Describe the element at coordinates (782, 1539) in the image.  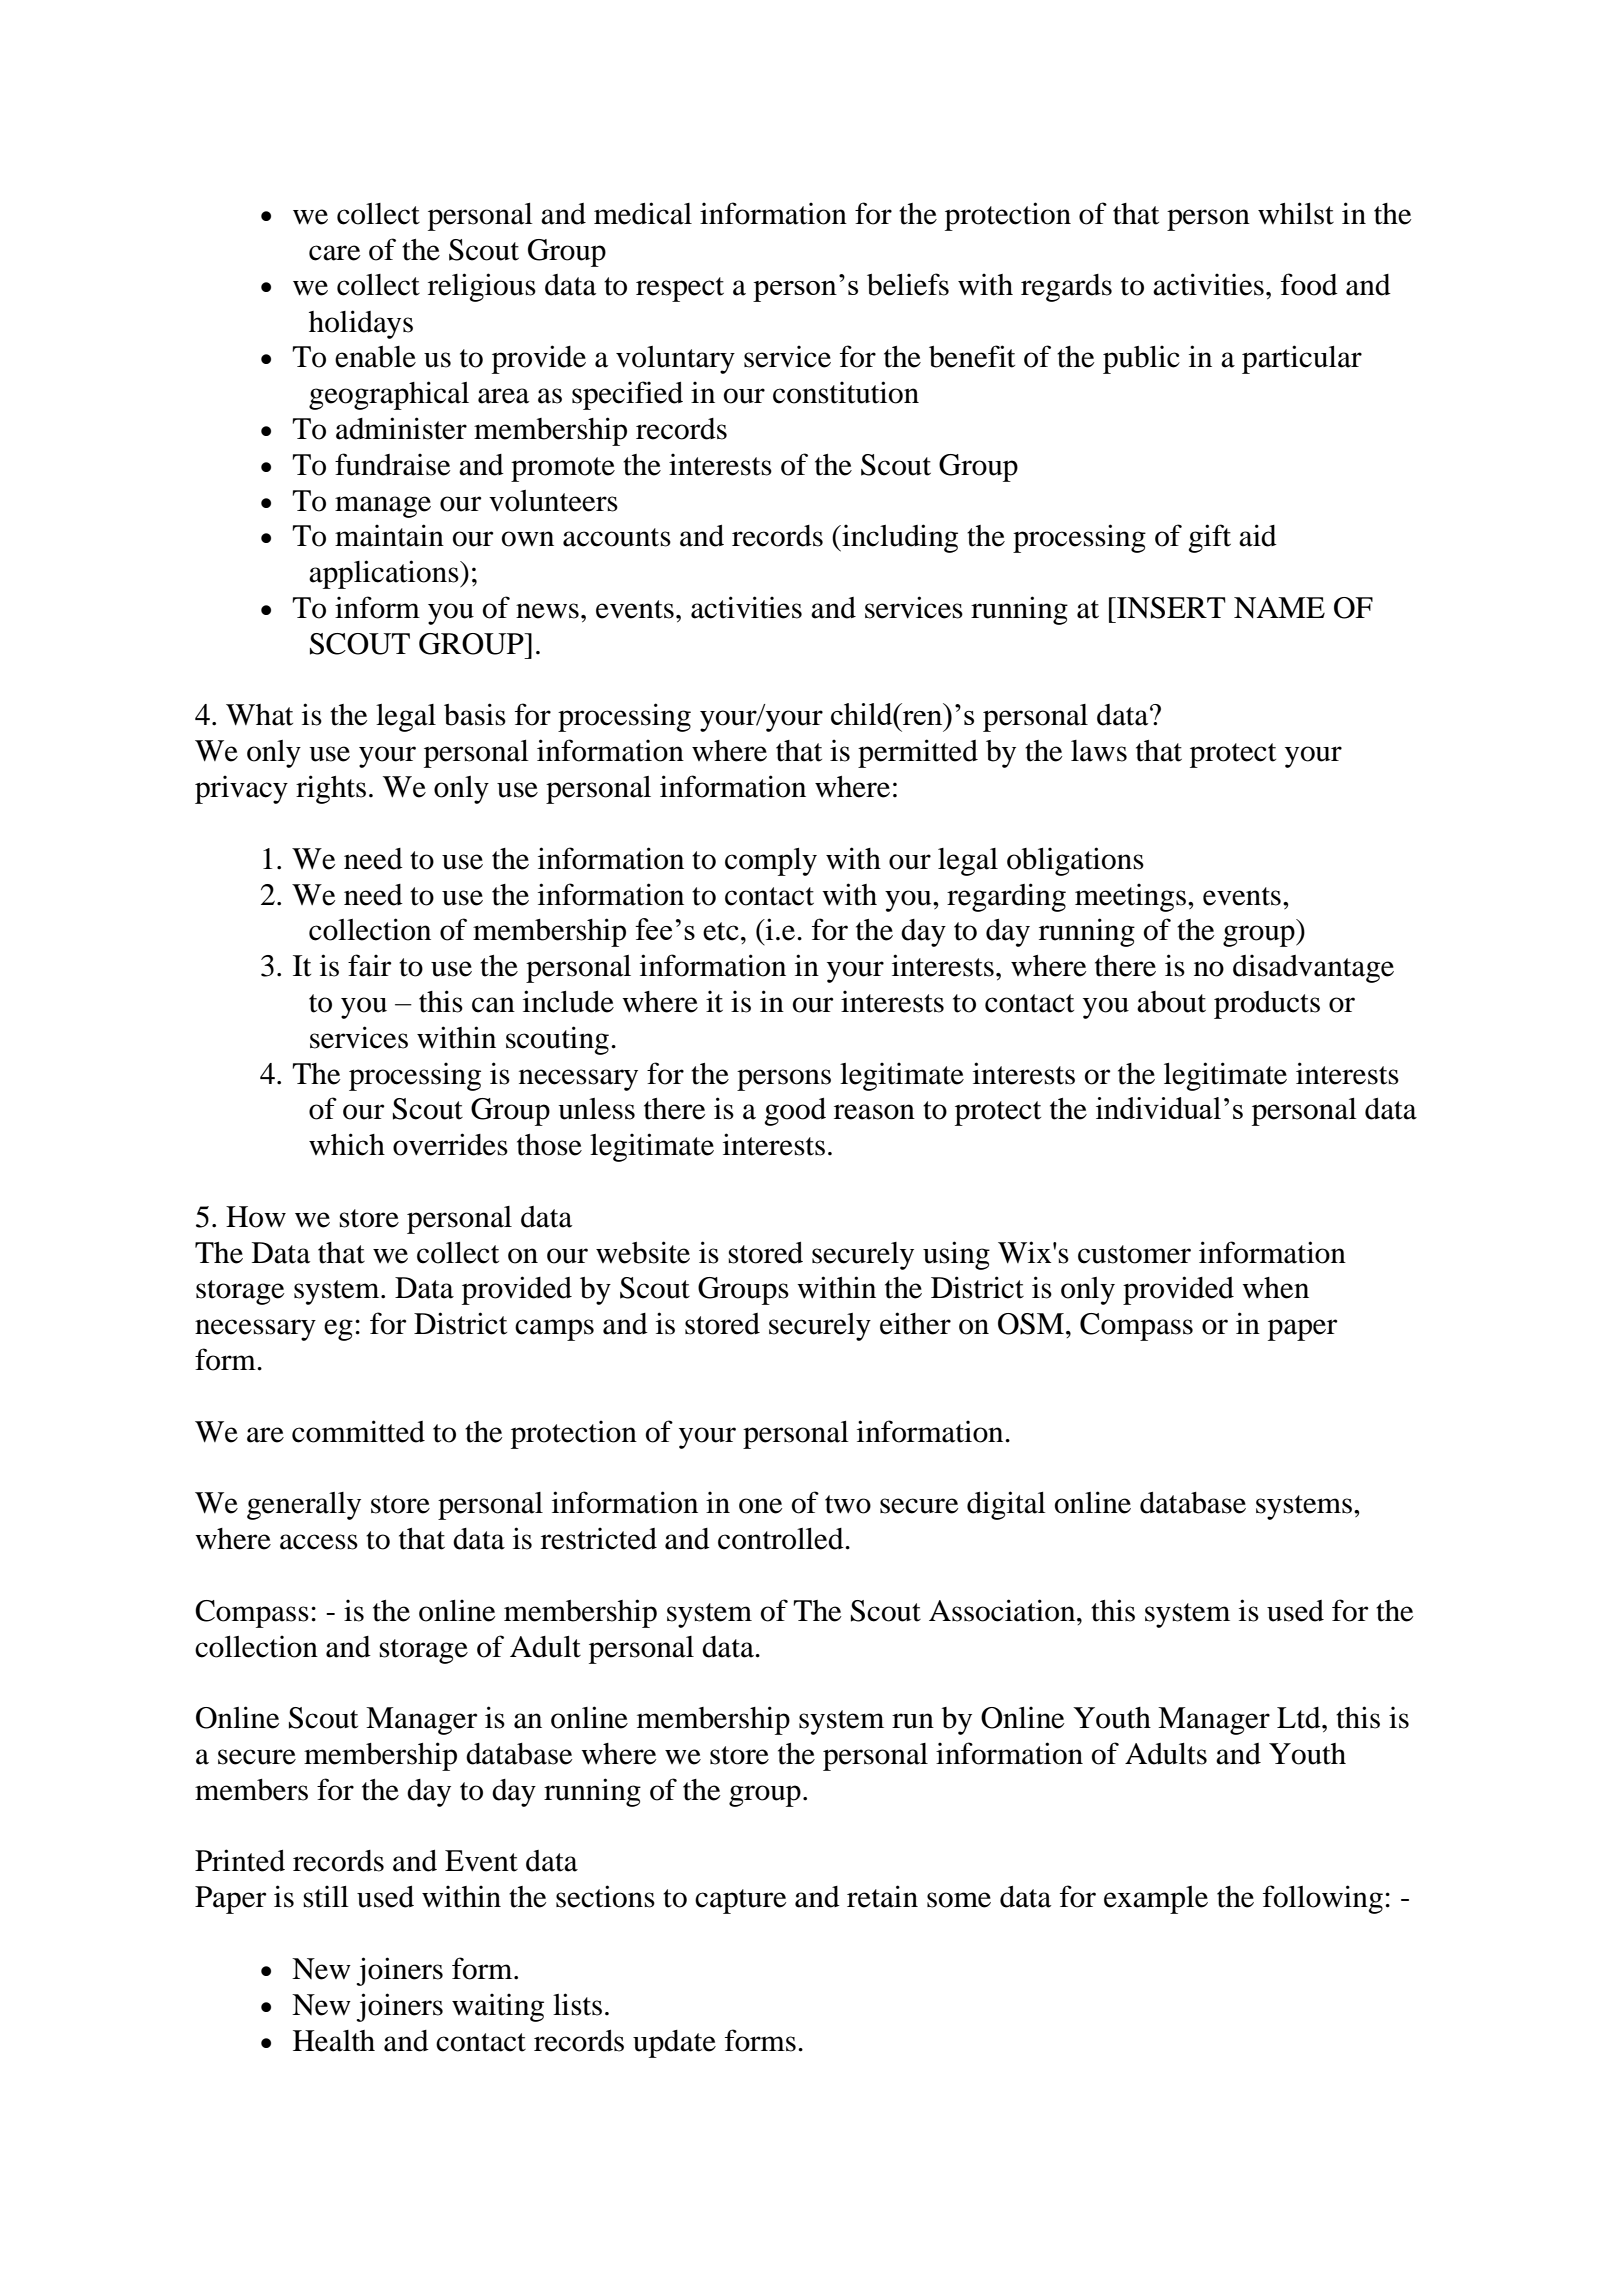
I see `controlled` at that location.
